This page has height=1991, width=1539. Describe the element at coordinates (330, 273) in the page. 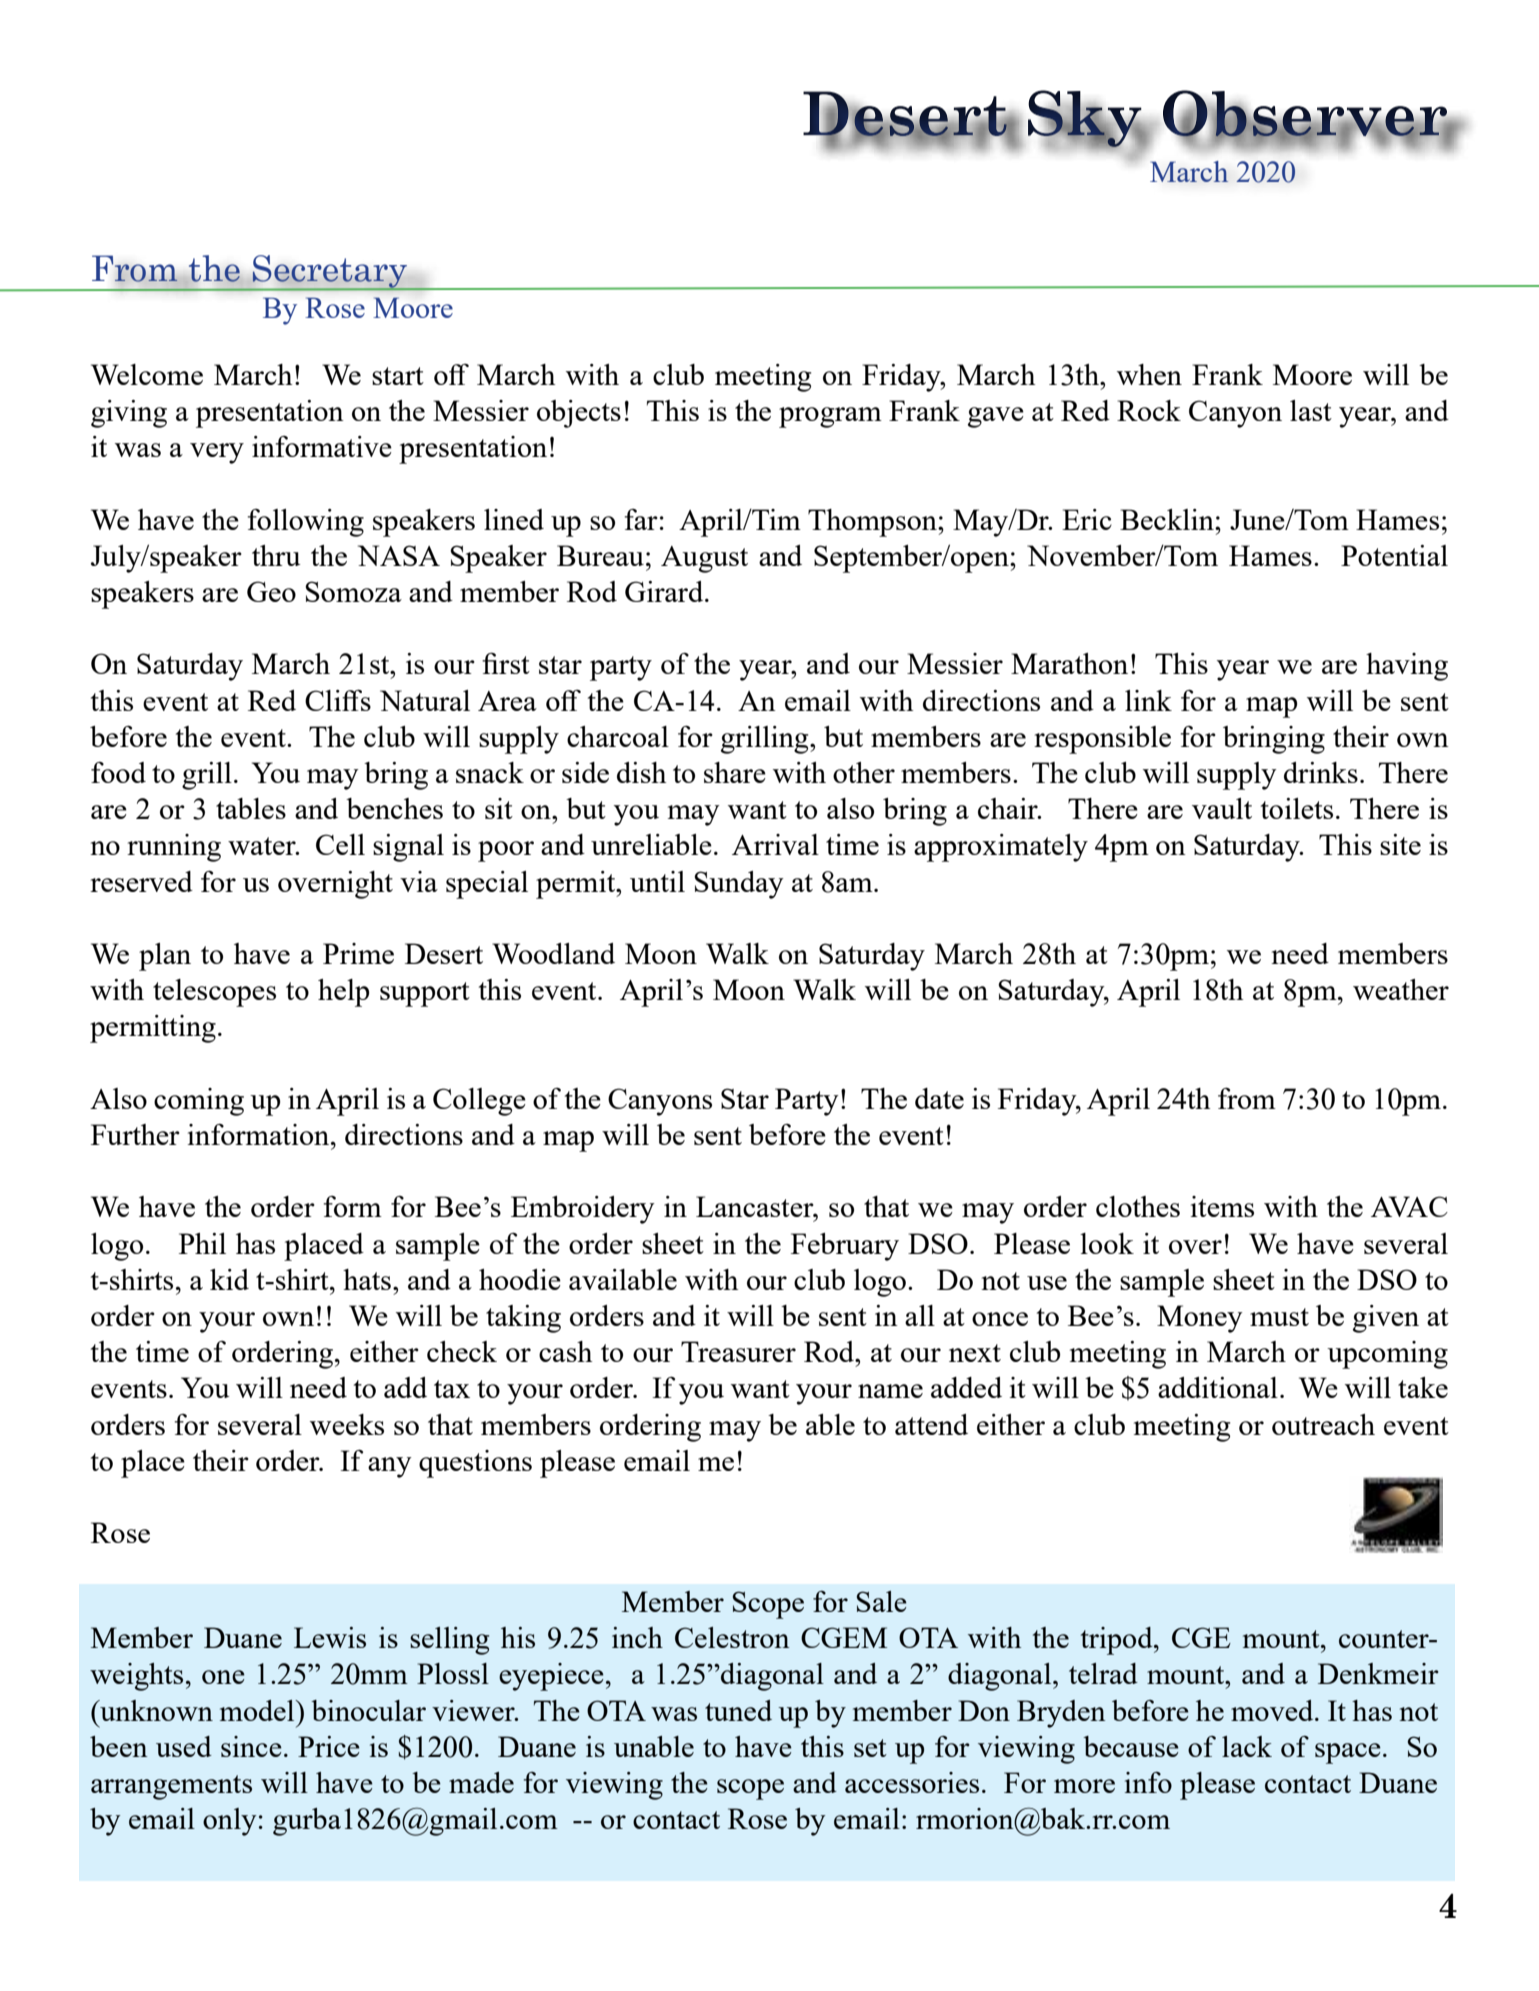

I see `Secretary` at that location.
